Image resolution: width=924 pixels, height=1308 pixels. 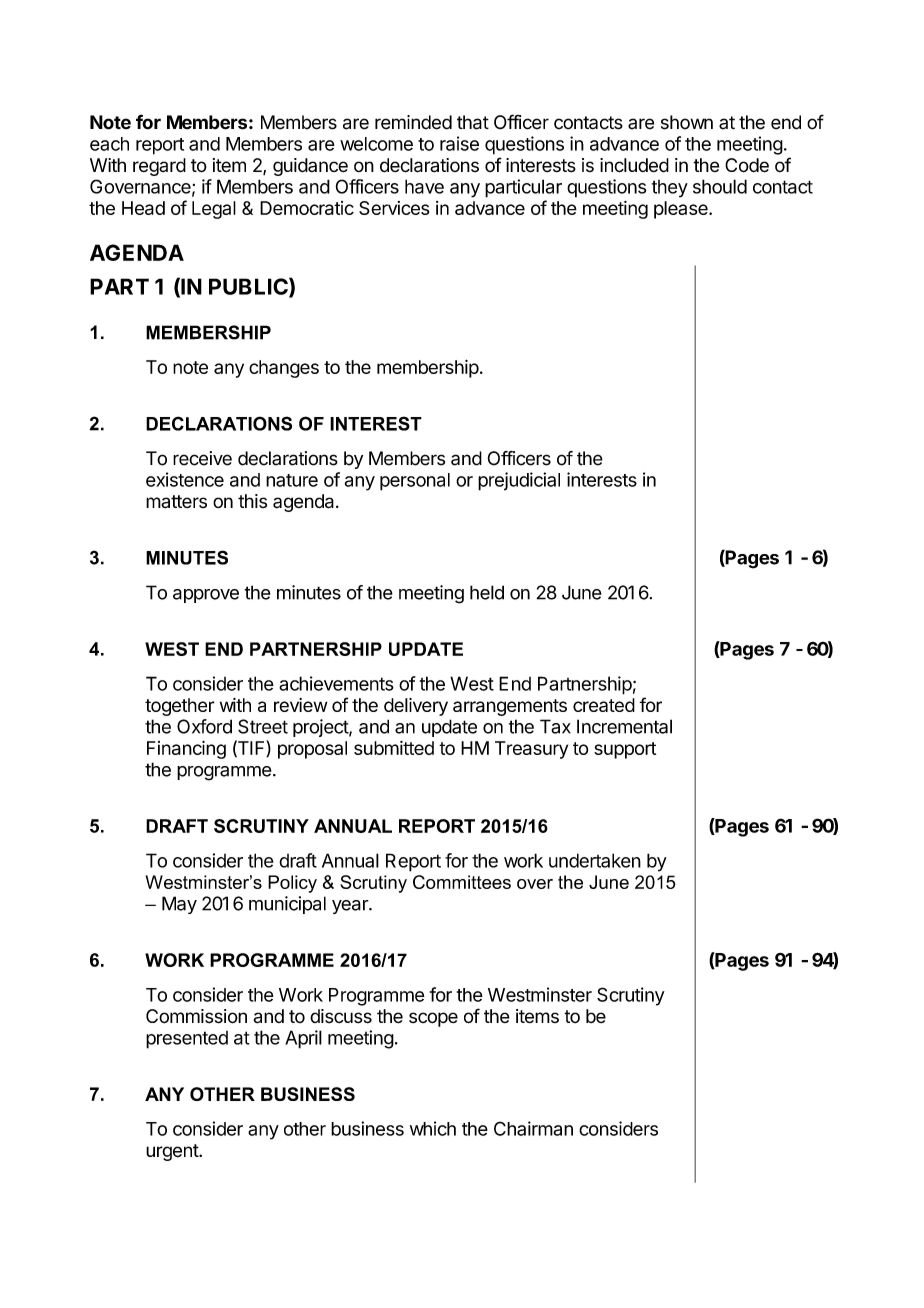 What do you see at coordinates (533, 1128) in the screenshot?
I see `Chairman` at bounding box center [533, 1128].
